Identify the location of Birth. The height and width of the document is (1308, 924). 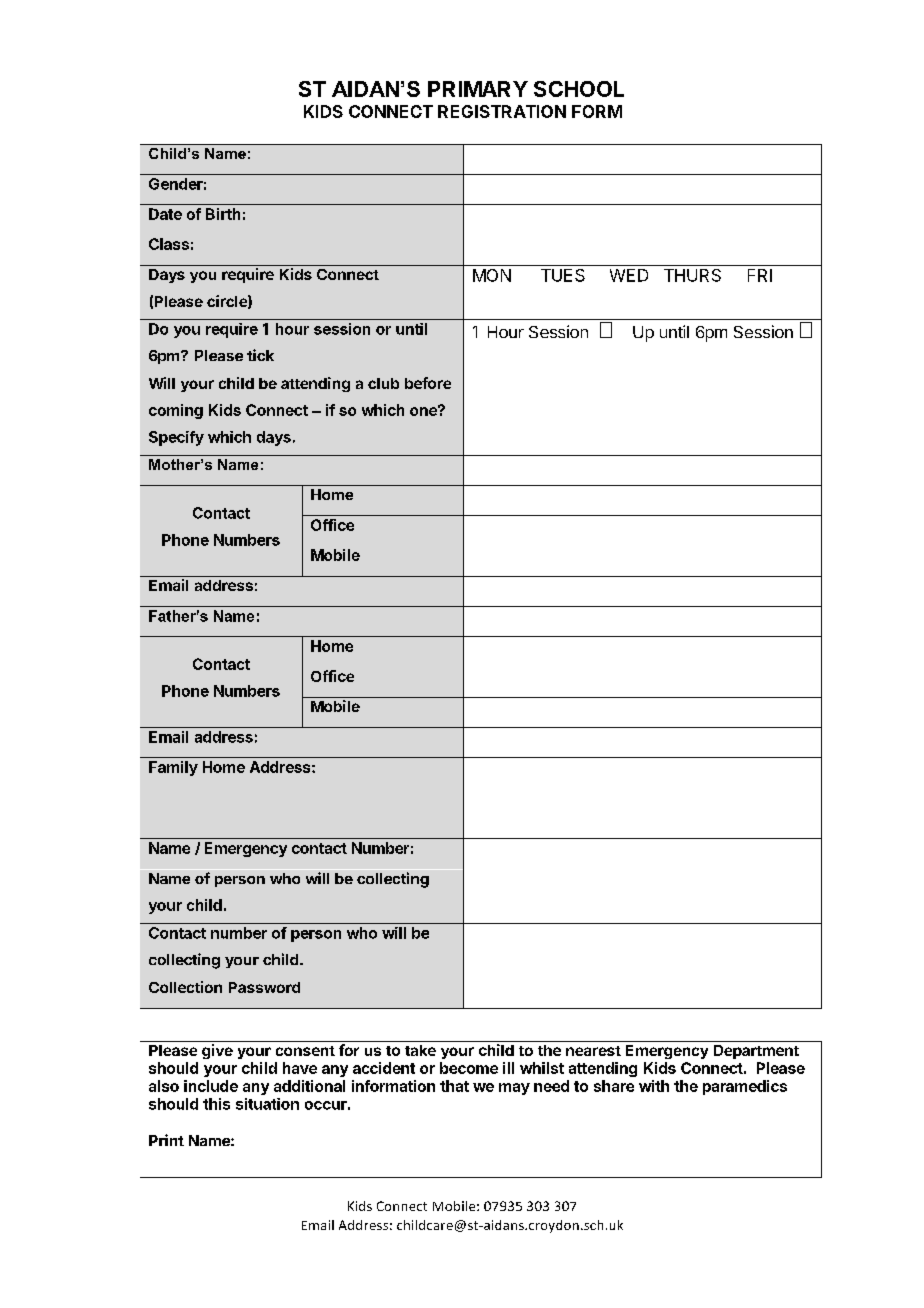
(223, 214).
